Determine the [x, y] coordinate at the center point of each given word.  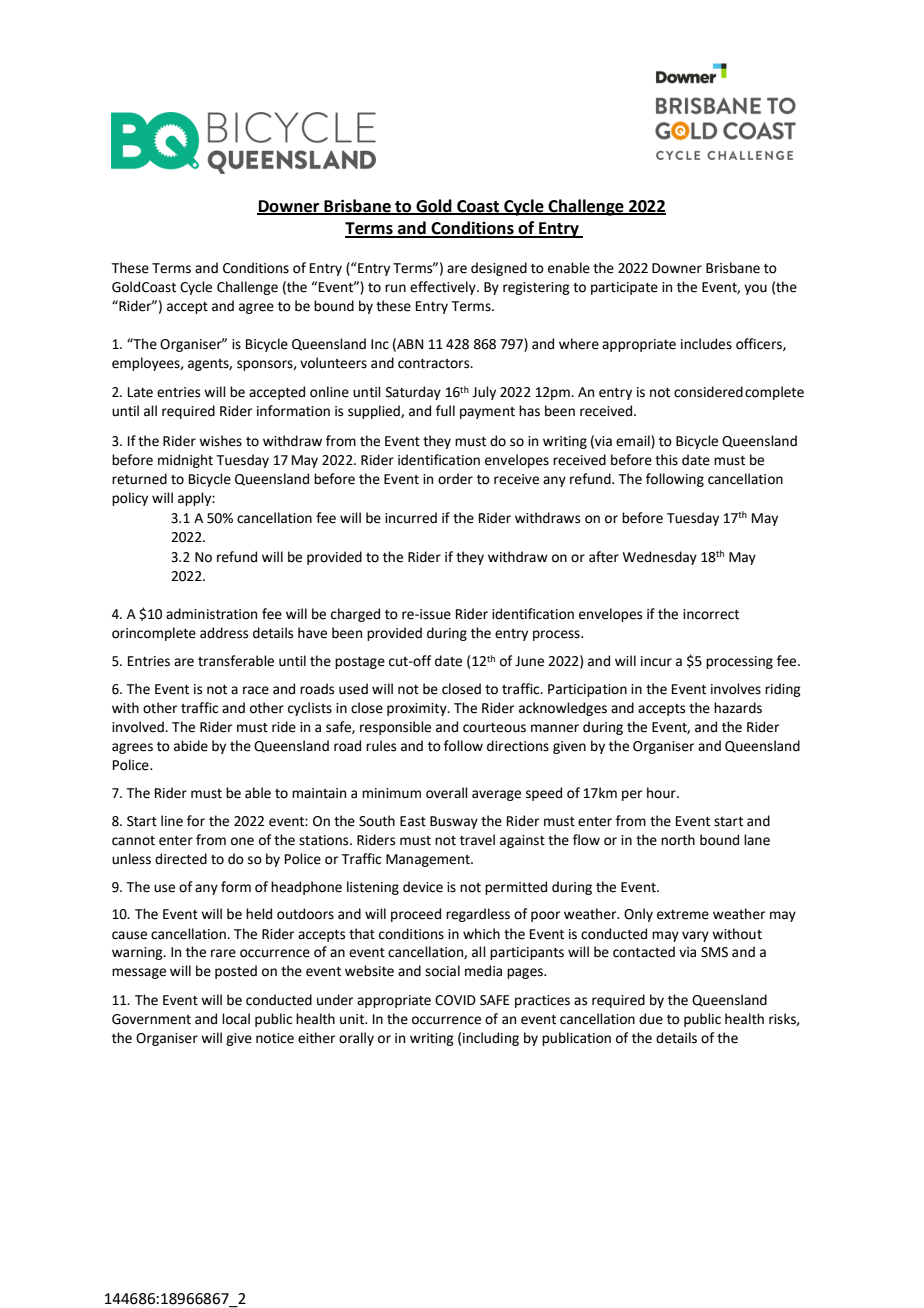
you [755, 289]
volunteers [333, 363]
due [651, 1019]
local [236, 1019]
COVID [455, 1000]
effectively [444, 288]
